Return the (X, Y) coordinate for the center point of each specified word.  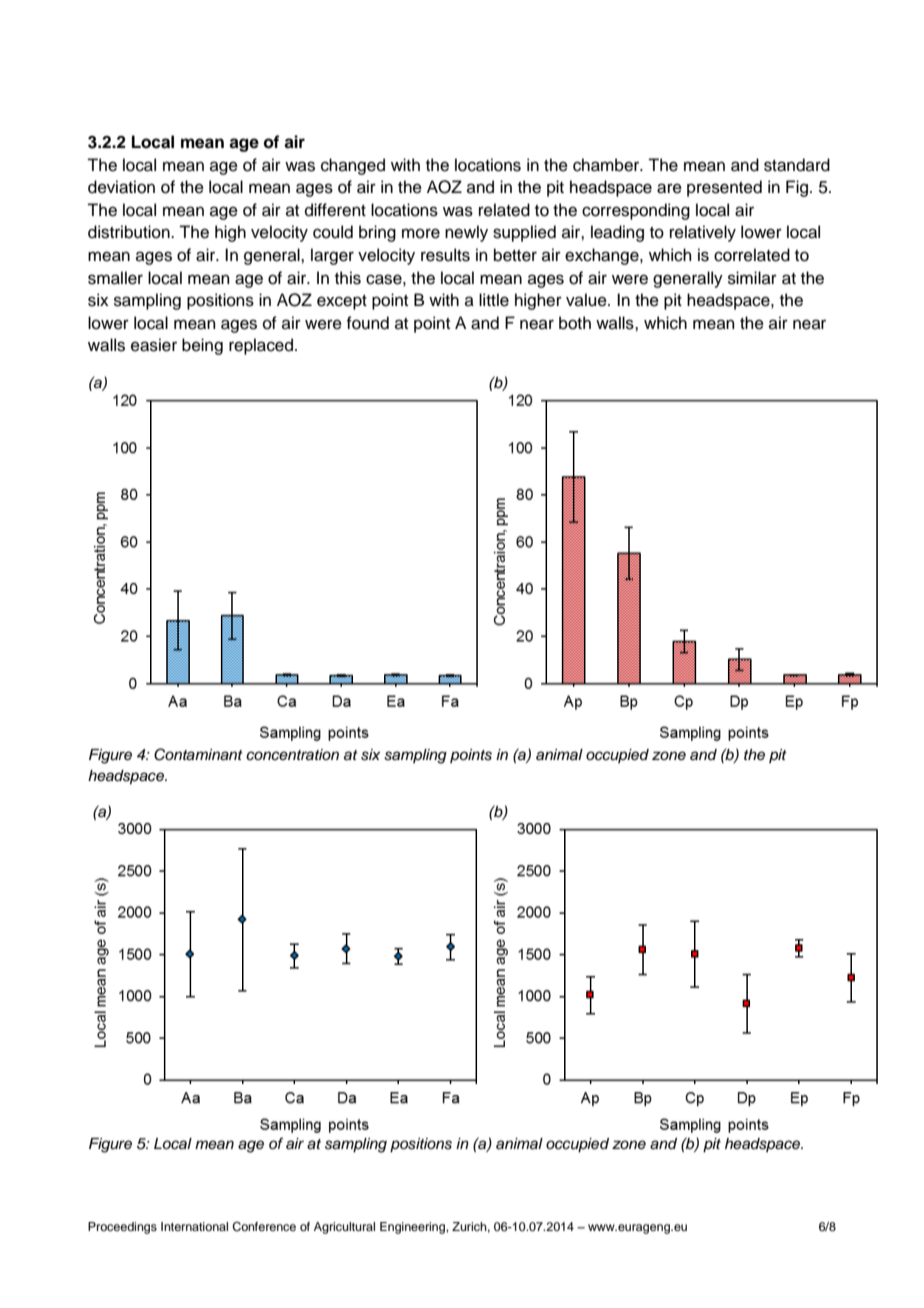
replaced (261, 346)
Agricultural (344, 1228)
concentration (292, 755)
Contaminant (198, 754)
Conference (264, 1227)
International (194, 1226)
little (494, 300)
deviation (121, 187)
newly (466, 233)
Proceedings (122, 1228)
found (367, 323)
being (202, 346)
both (575, 323)
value (587, 300)
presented (724, 188)
